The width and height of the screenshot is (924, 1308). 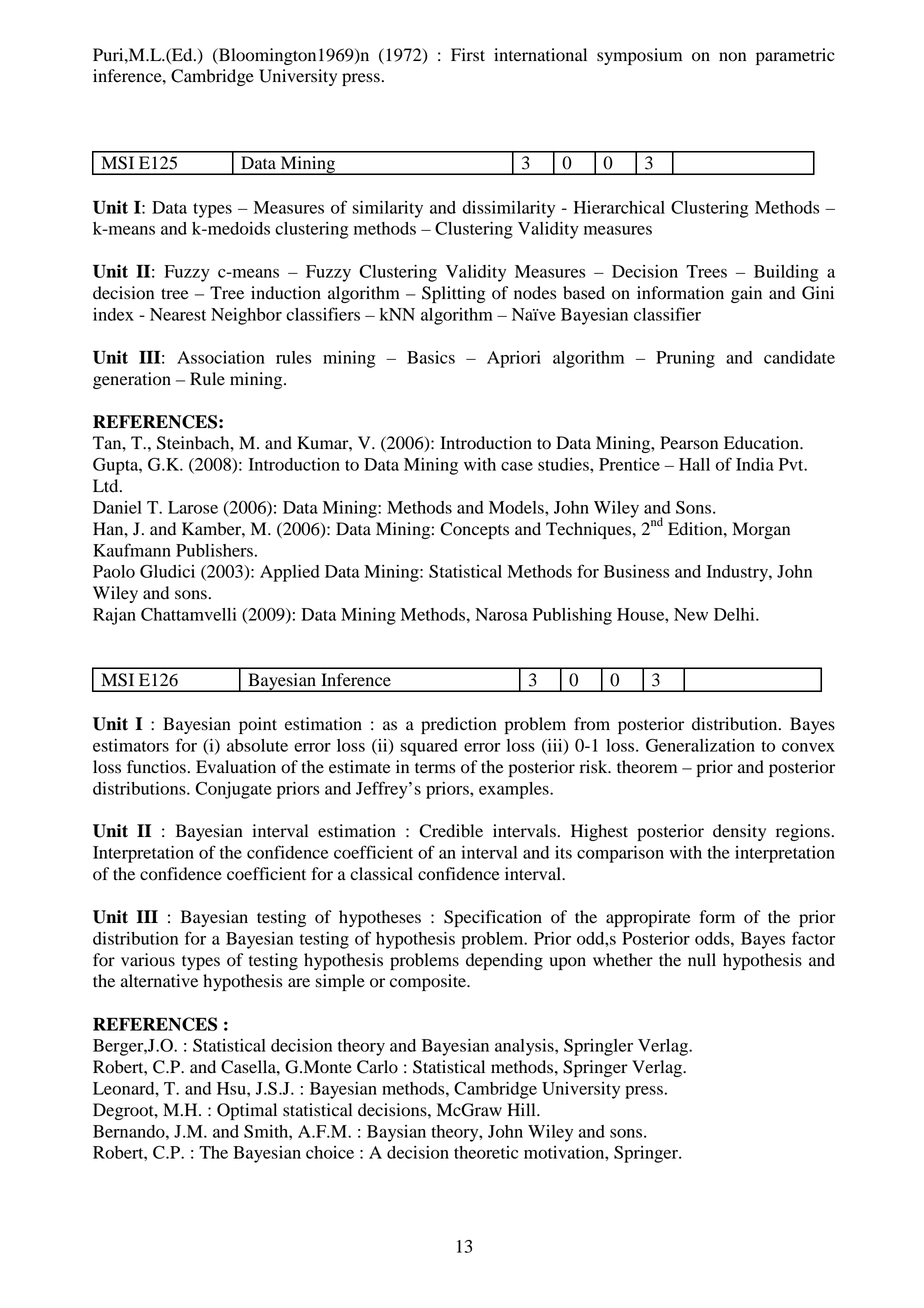 I want to click on Concepts, so click(x=474, y=530).
